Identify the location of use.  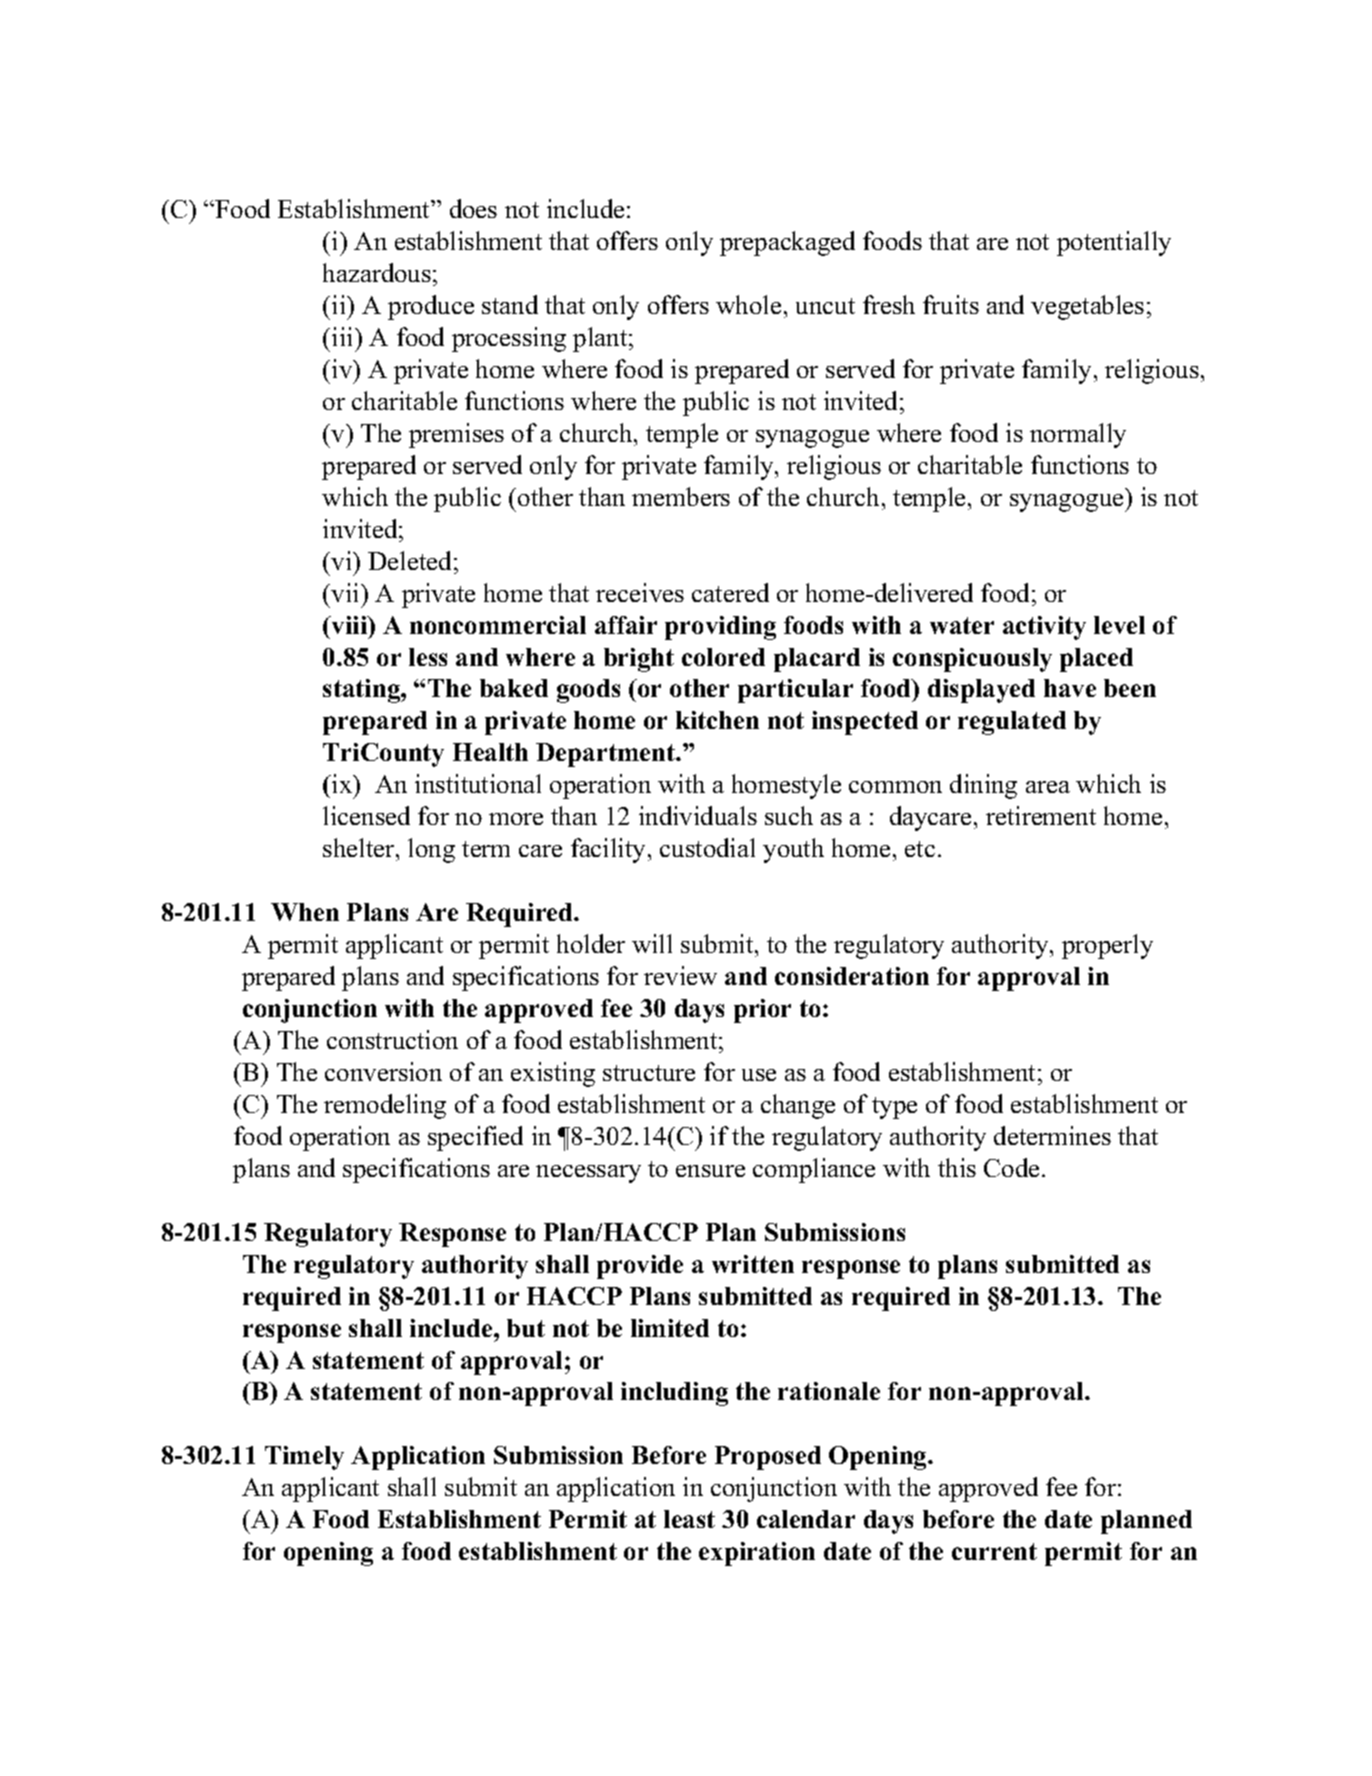
(759, 1075).
